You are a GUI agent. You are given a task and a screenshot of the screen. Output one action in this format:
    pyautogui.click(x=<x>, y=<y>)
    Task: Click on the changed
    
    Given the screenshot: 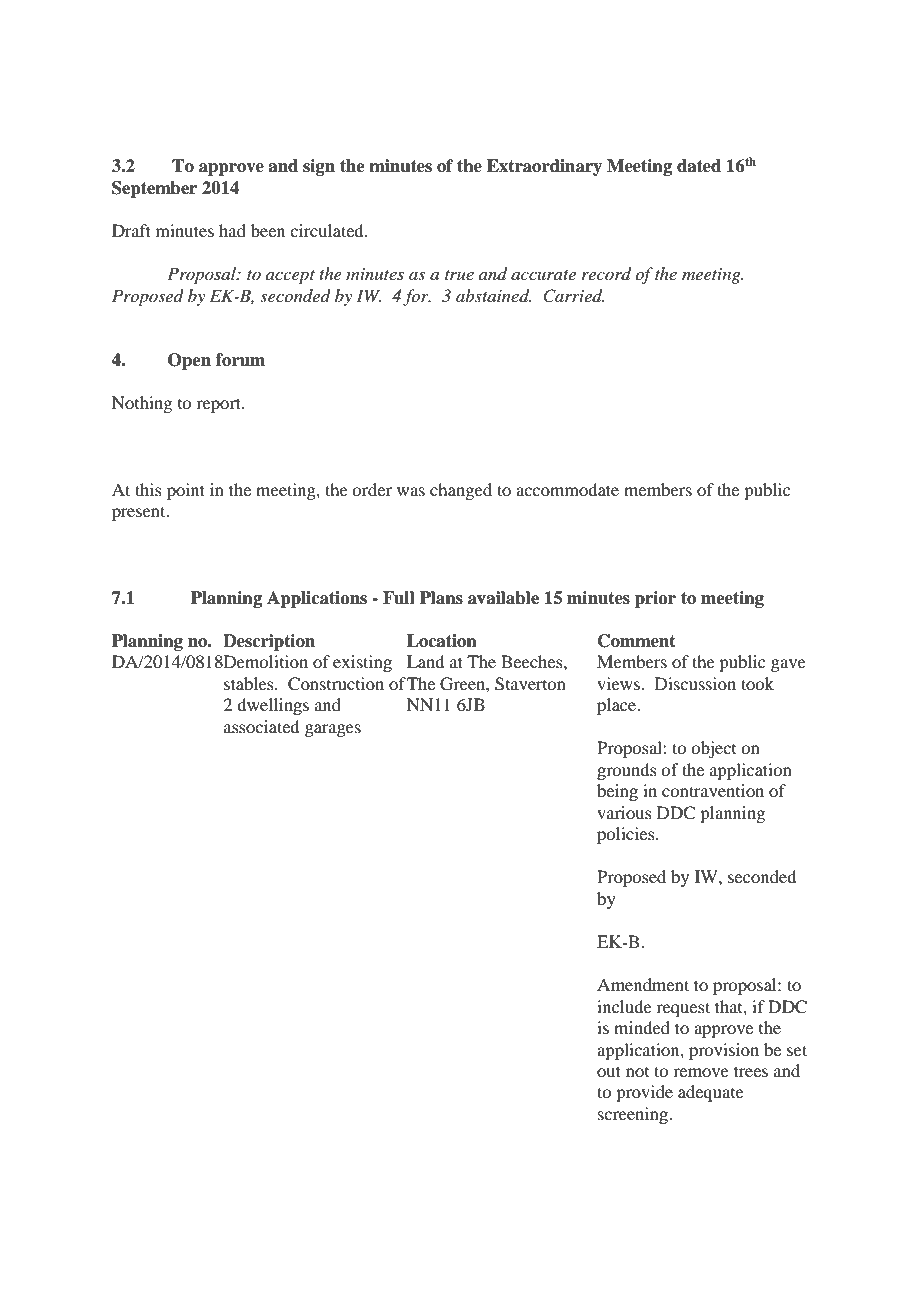 What is the action you would take?
    pyautogui.click(x=461, y=491)
